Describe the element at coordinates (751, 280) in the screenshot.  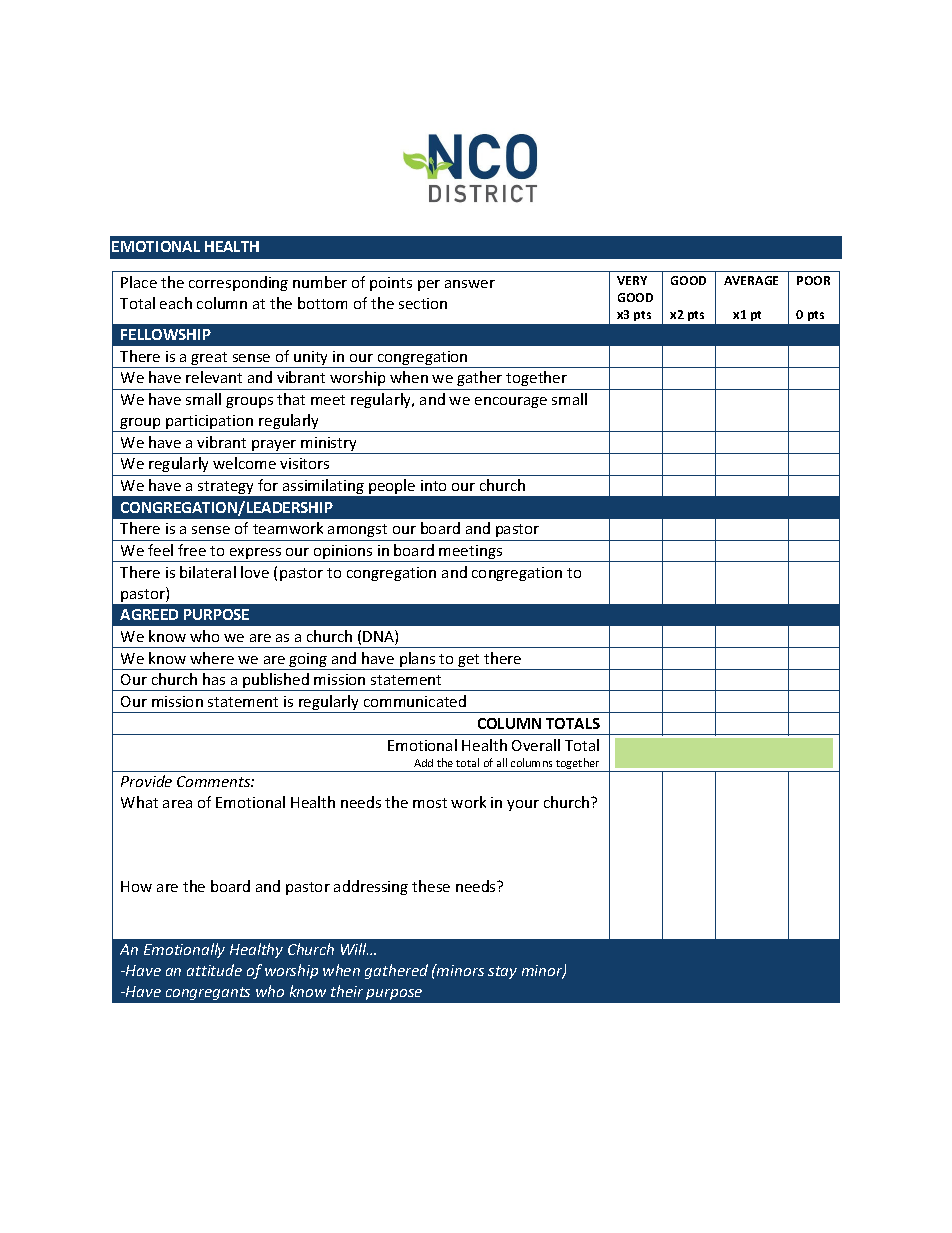
I see `AVERAGE` at that location.
